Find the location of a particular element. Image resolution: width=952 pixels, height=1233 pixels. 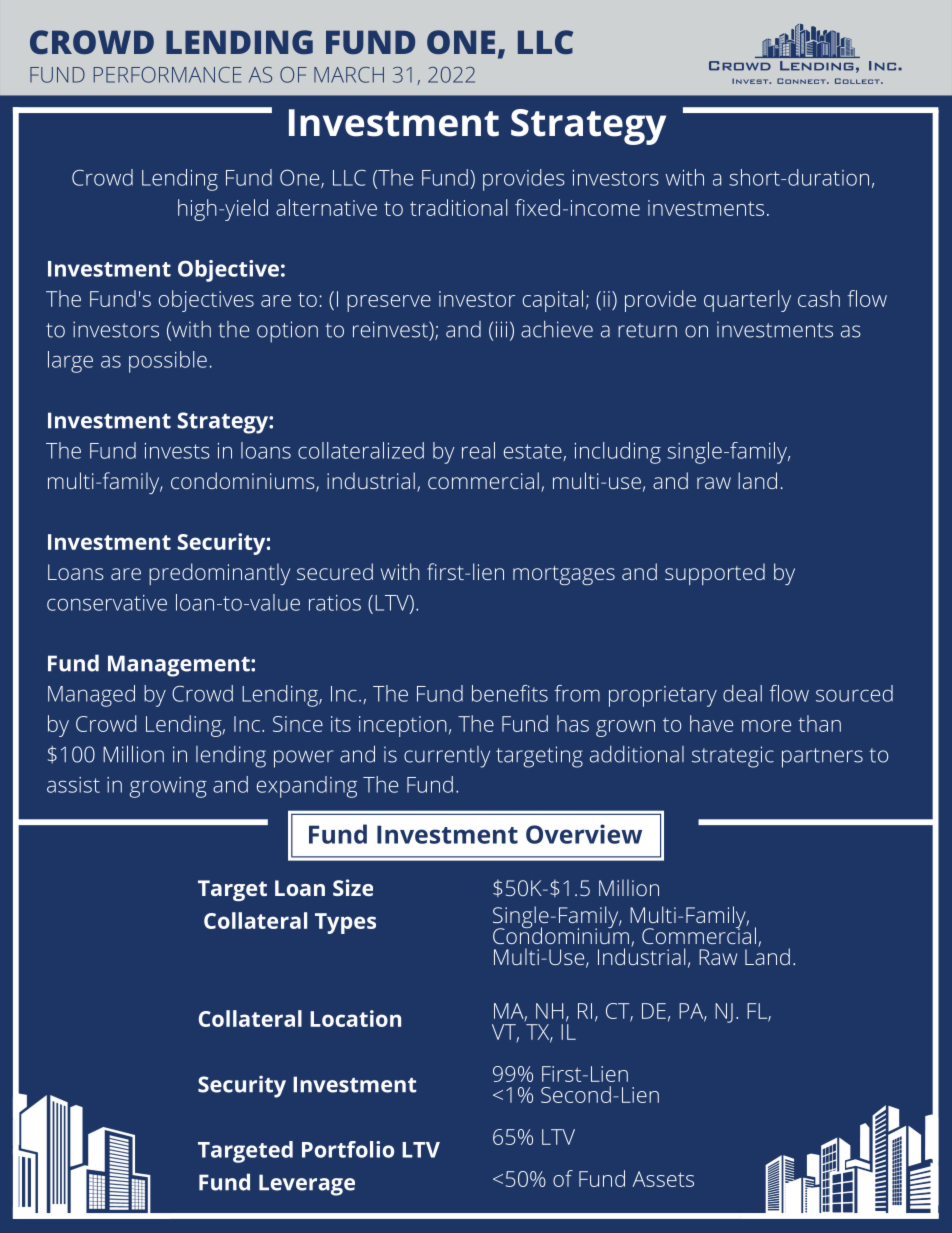

quarterly is located at coordinates (747, 301).
